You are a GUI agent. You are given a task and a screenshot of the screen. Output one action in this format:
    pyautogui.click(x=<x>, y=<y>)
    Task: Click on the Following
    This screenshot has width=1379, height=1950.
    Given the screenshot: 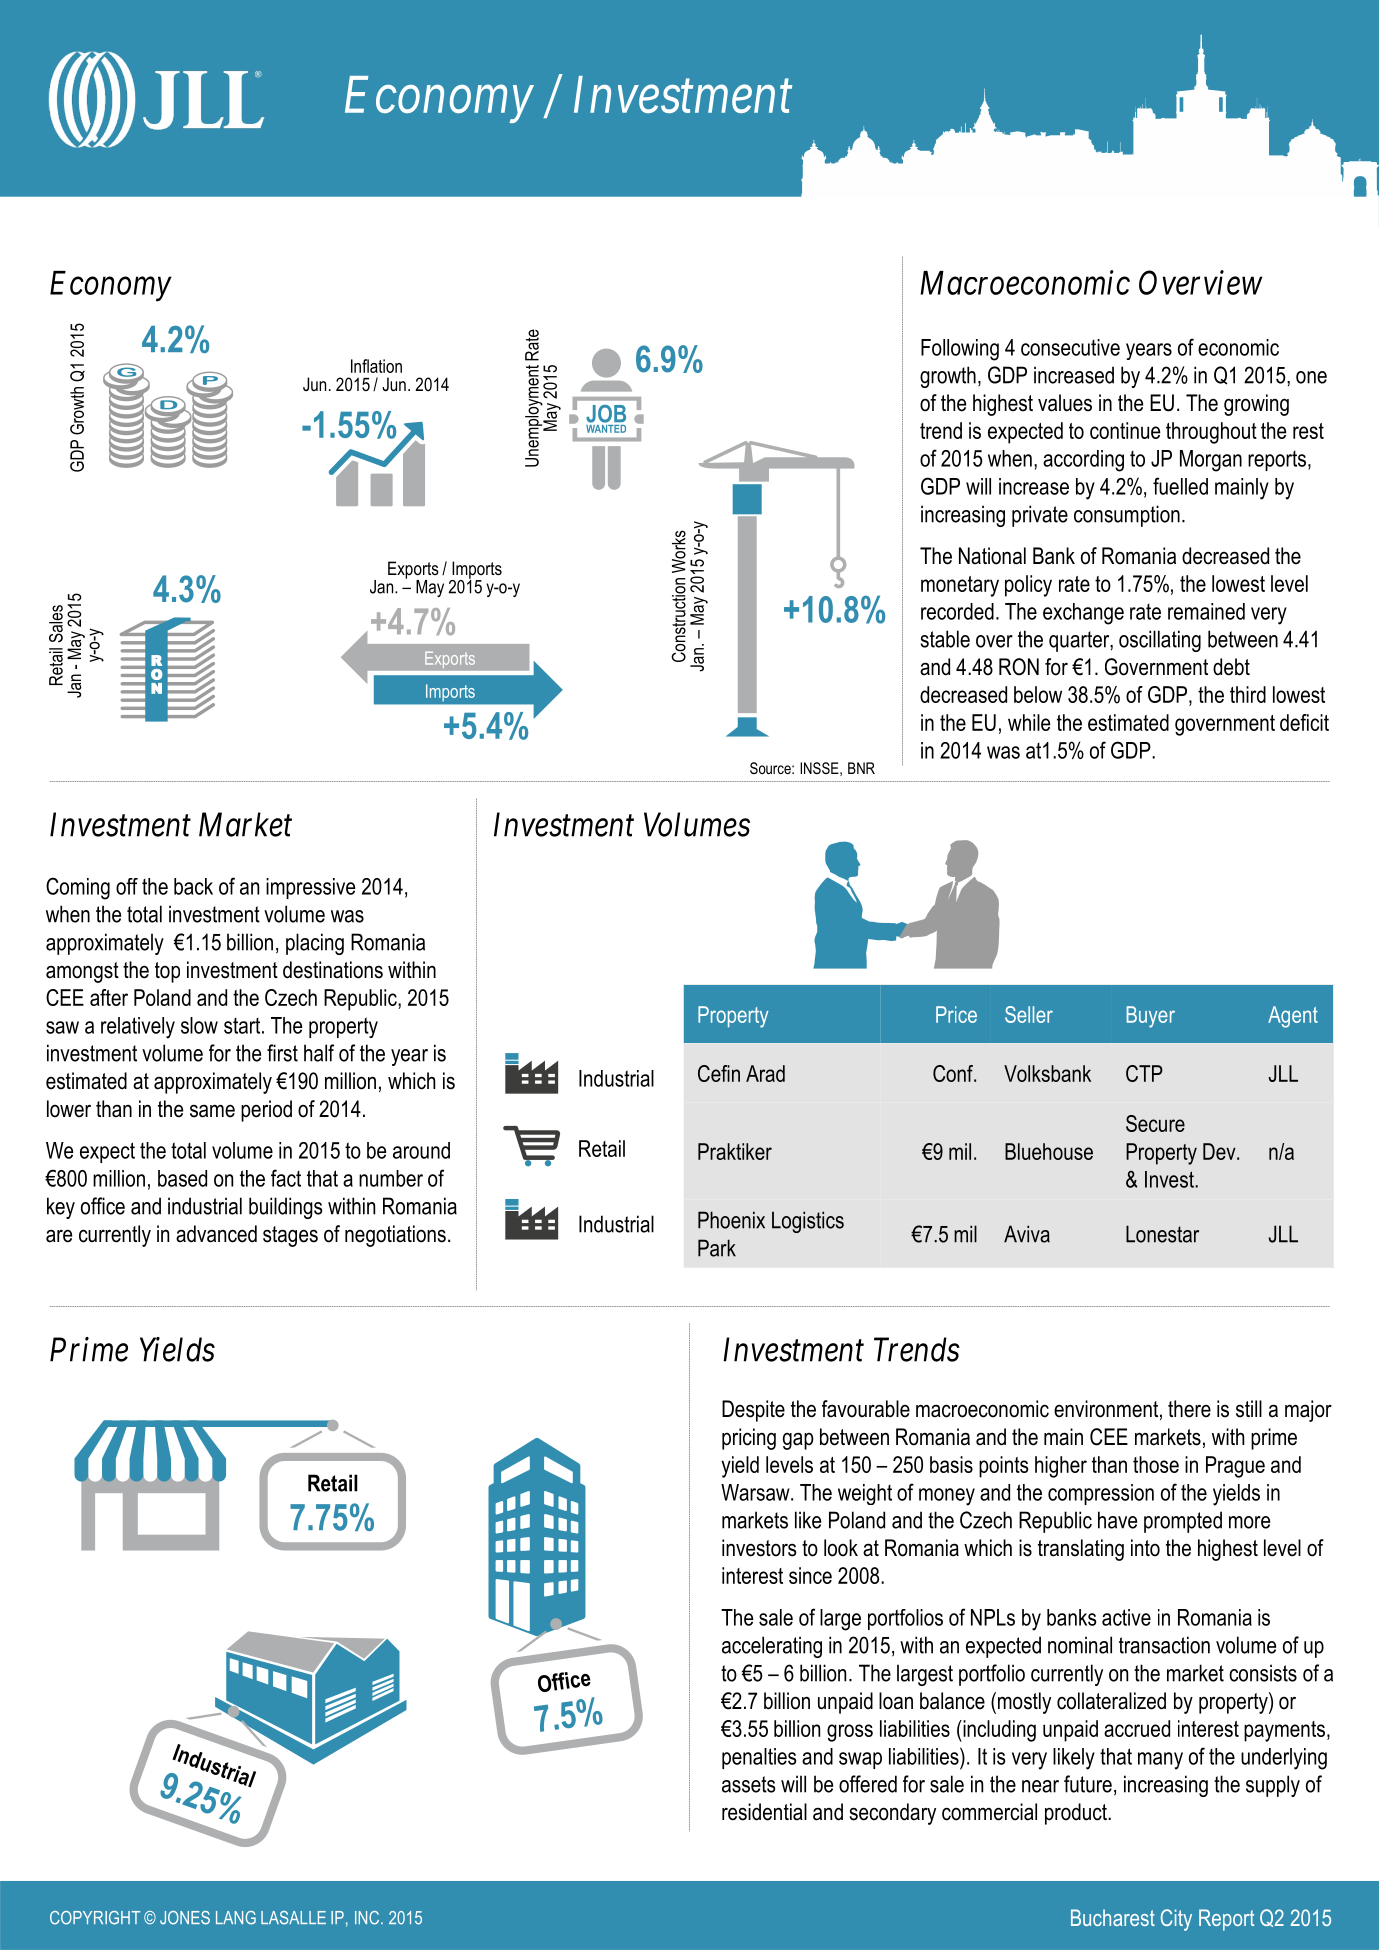 What is the action you would take?
    pyautogui.click(x=960, y=350)
